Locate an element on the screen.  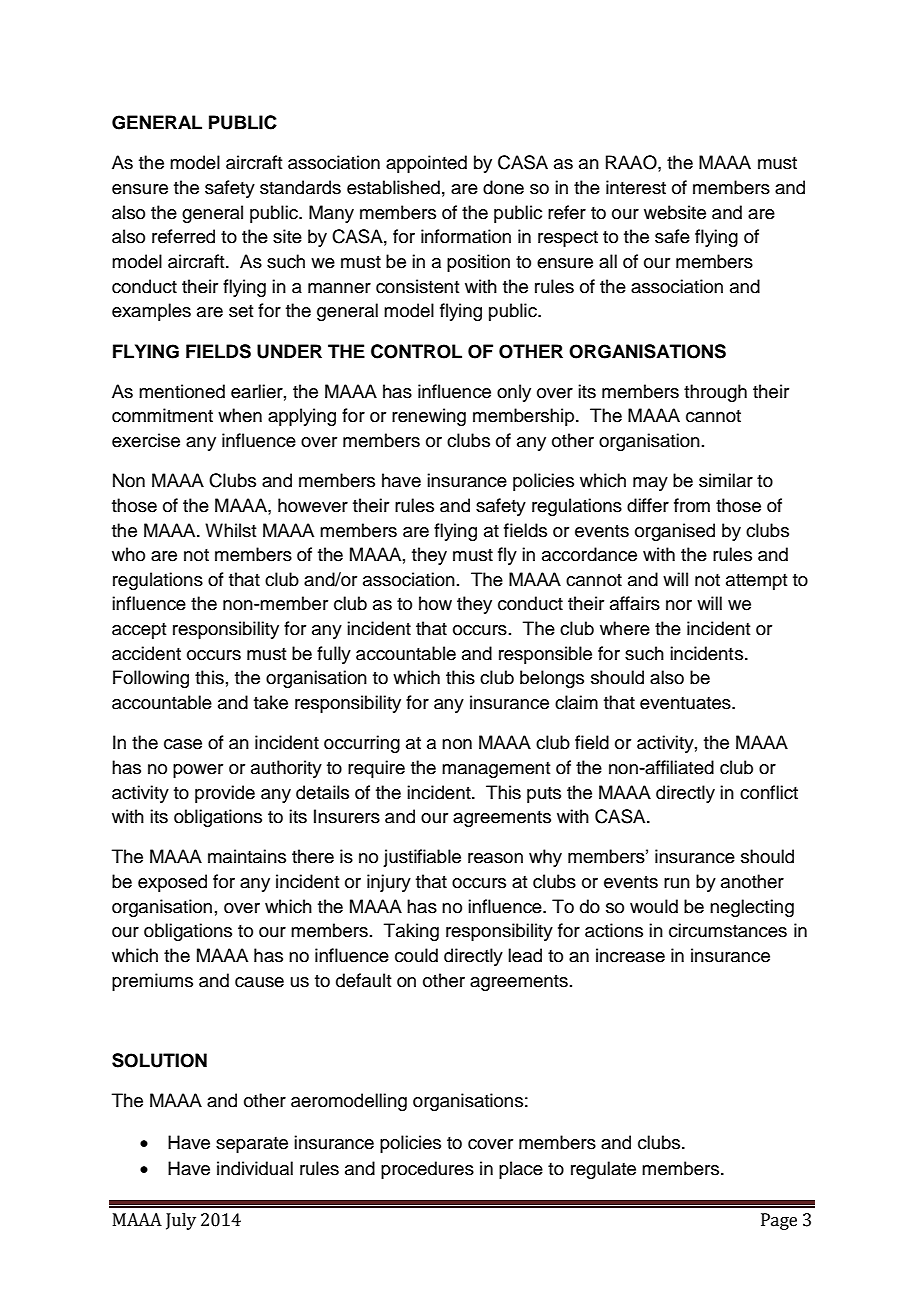
cause is located at coordinates (259, 982).
